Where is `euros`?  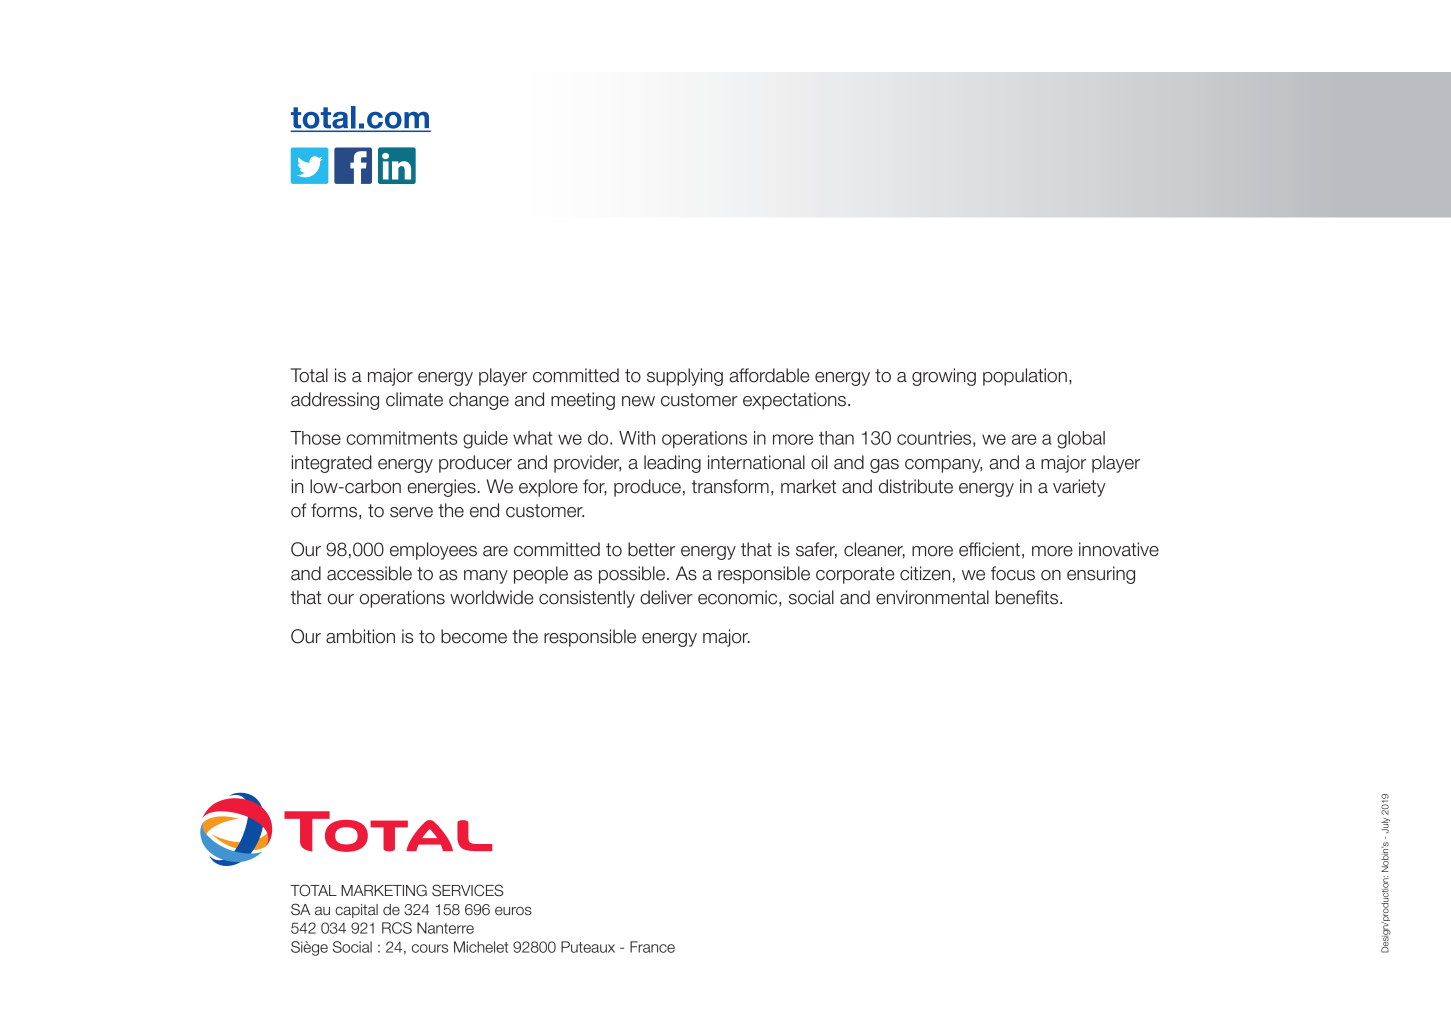 euros is located at coordinates (513, 911).
